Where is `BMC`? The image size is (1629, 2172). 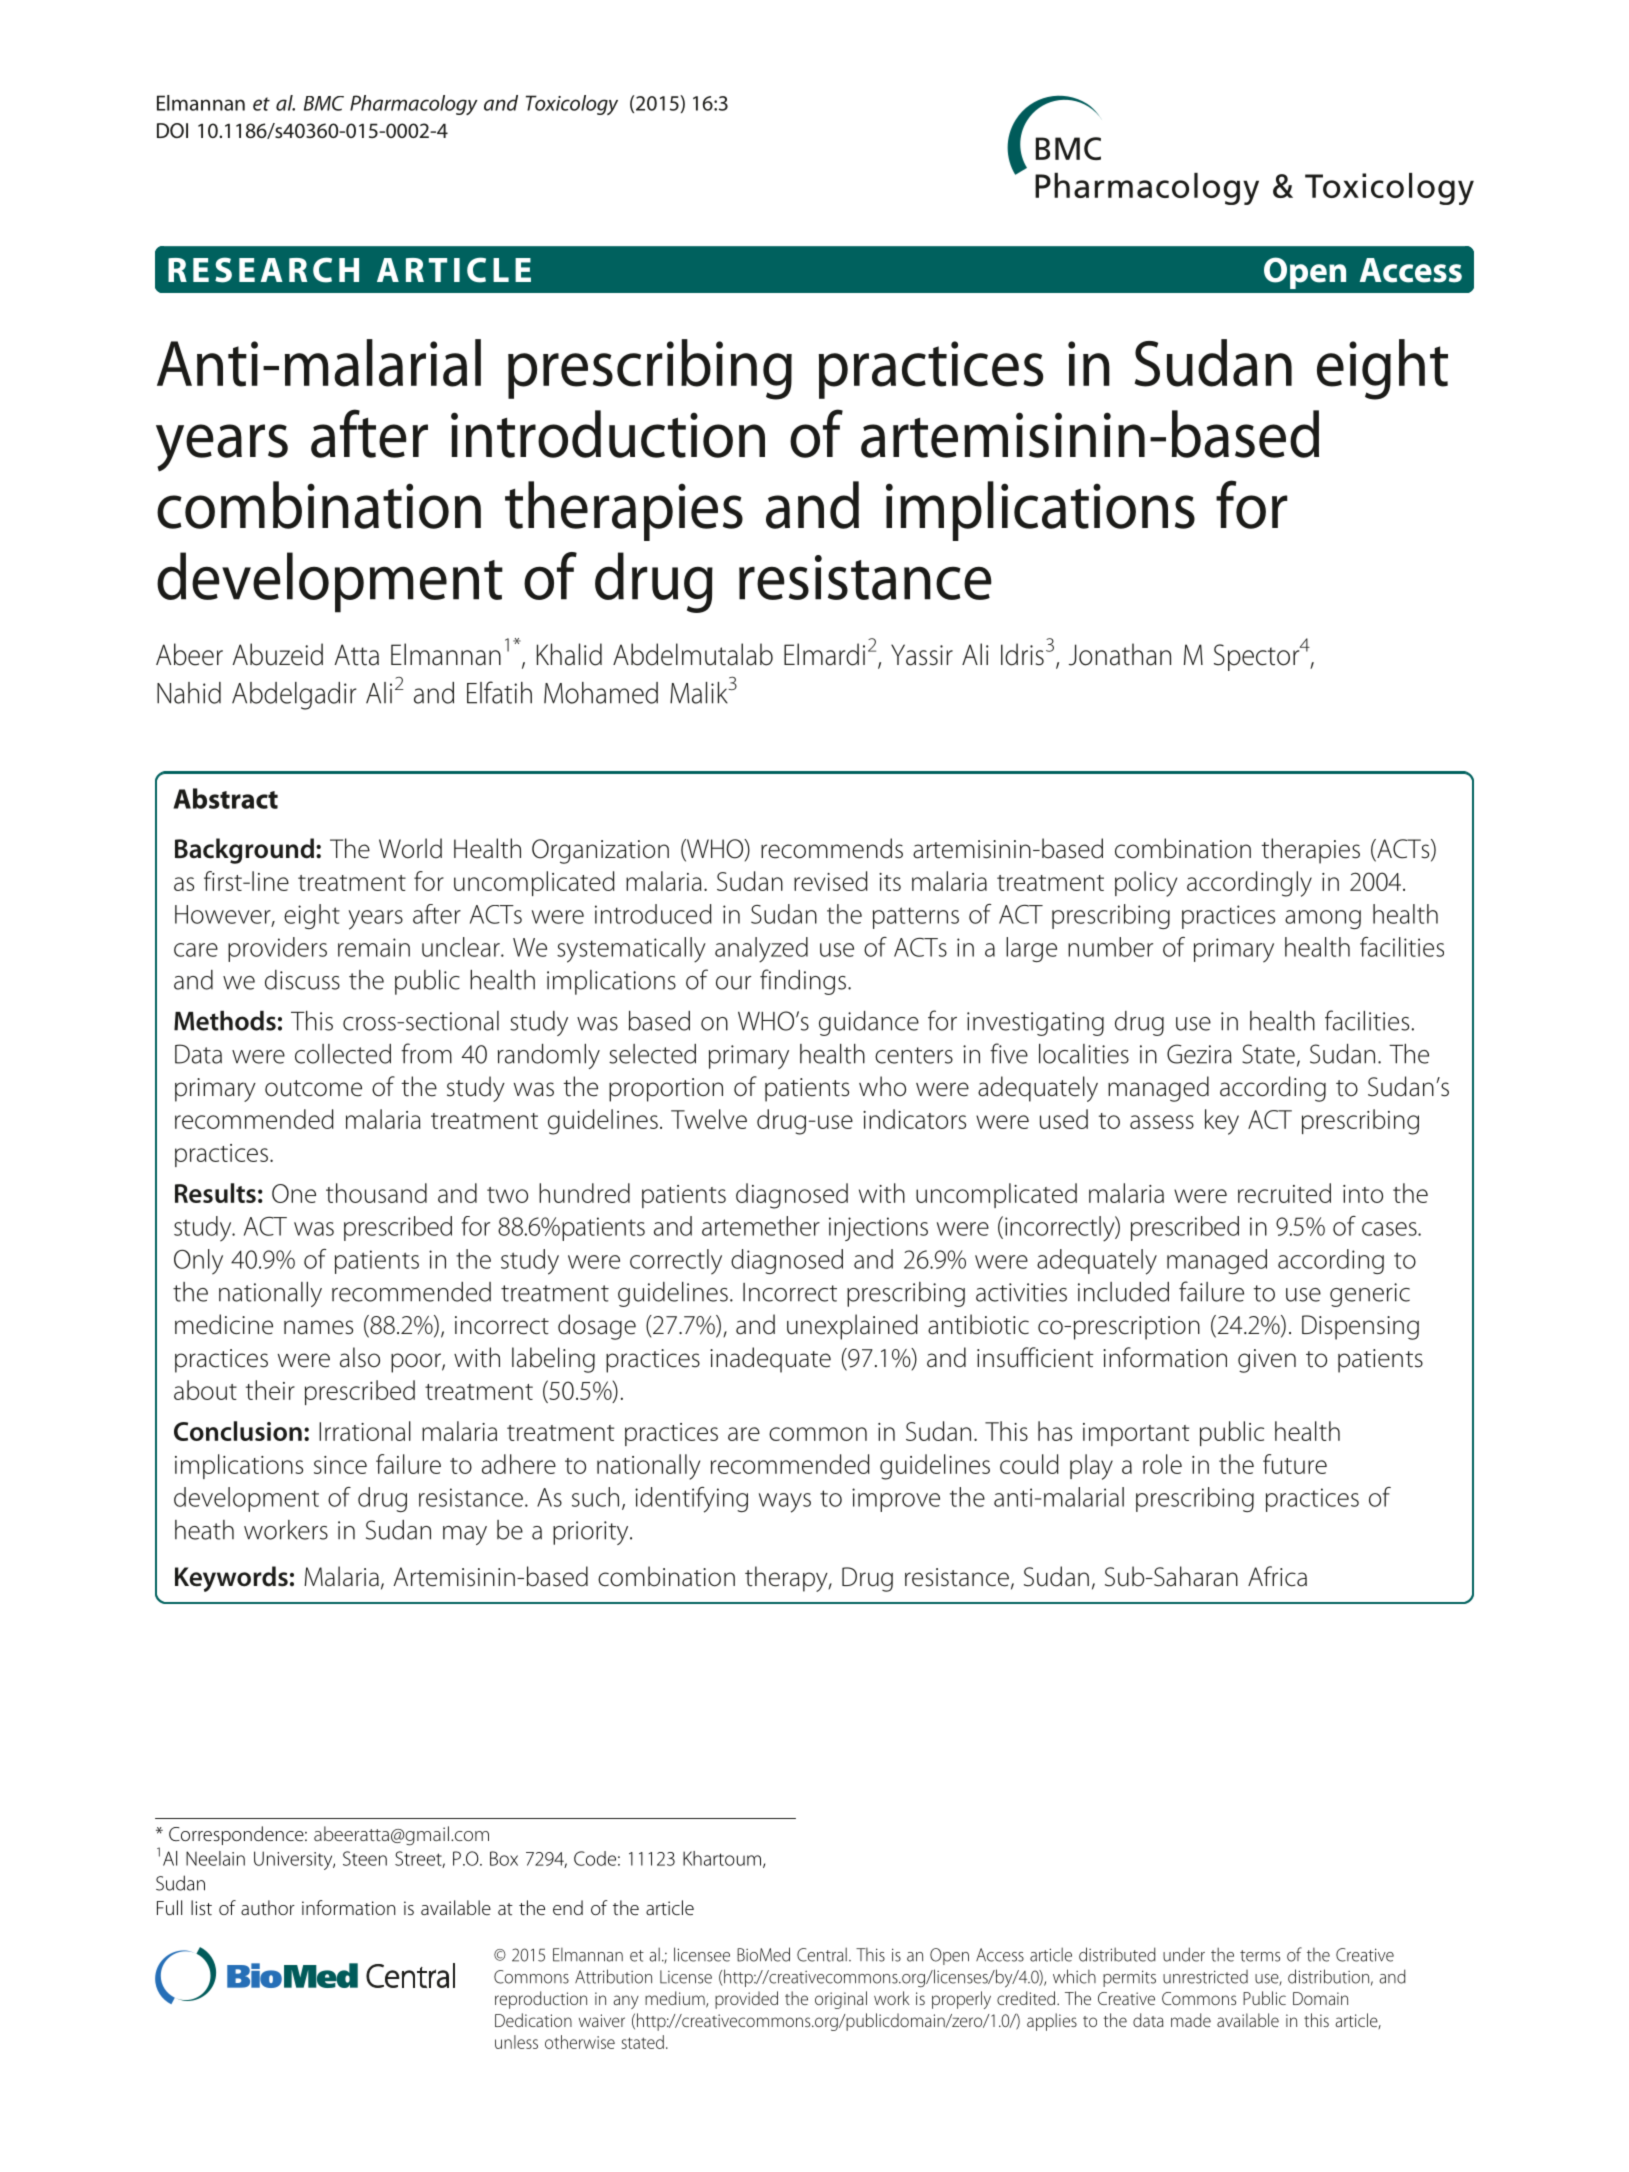
BMC is located at coordinates (324, 103).
